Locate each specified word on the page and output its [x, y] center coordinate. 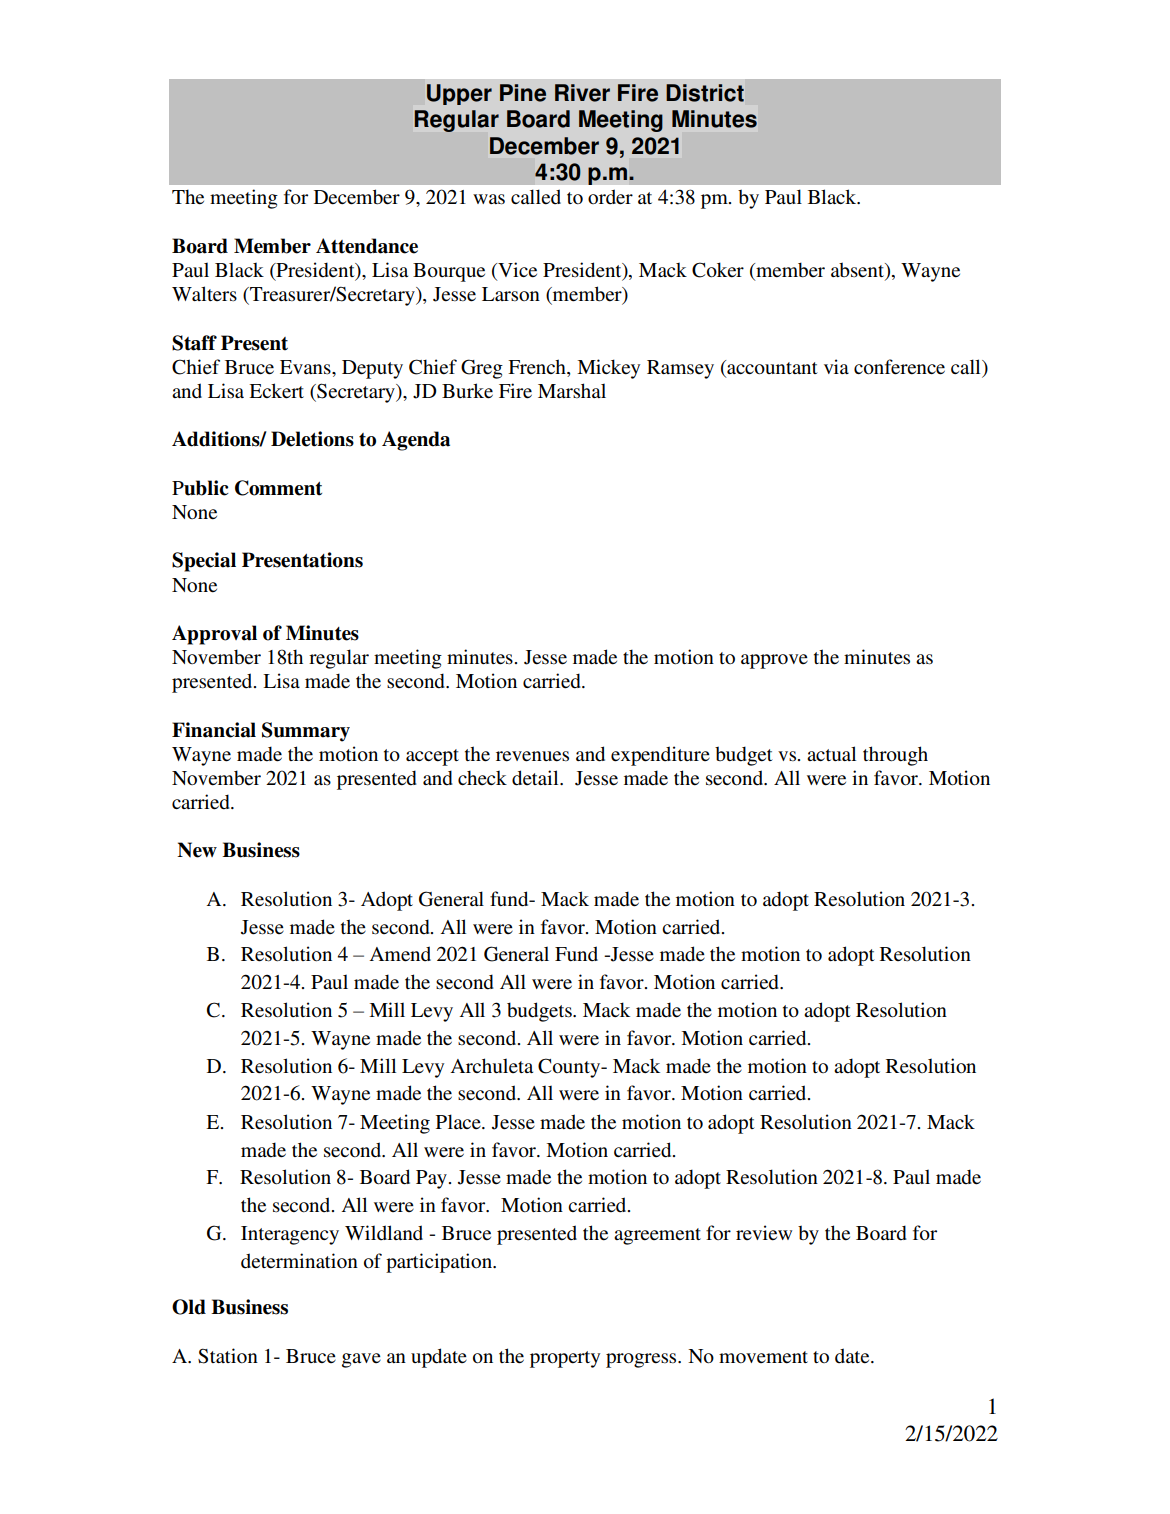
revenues [532, 756]
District [705, 93]
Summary [306, 732]
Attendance [367, 246]
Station [228, 1356]
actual [831, 753]
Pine [523, 93]
